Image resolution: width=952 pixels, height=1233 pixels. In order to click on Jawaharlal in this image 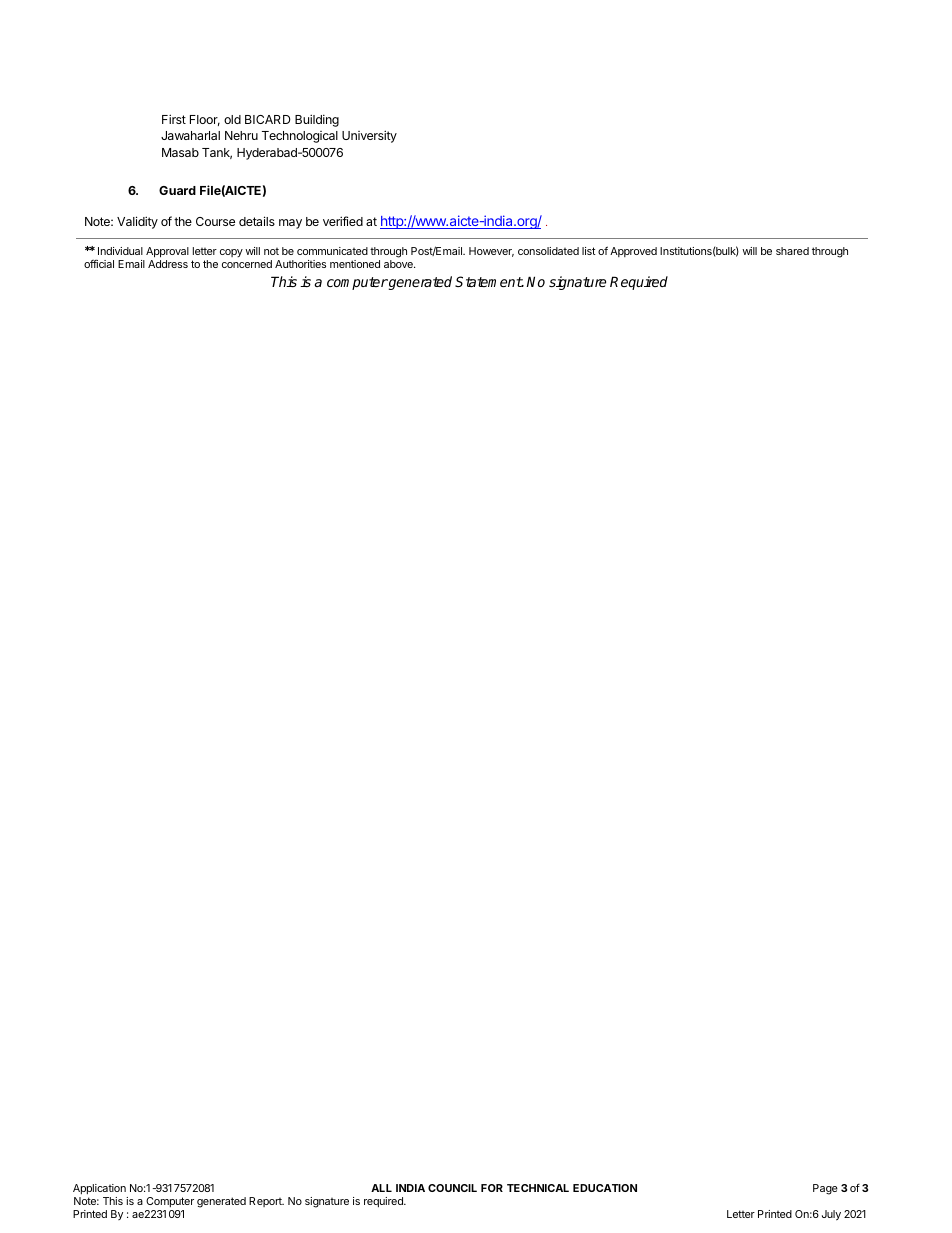, I will do `click(190, 135)`.
